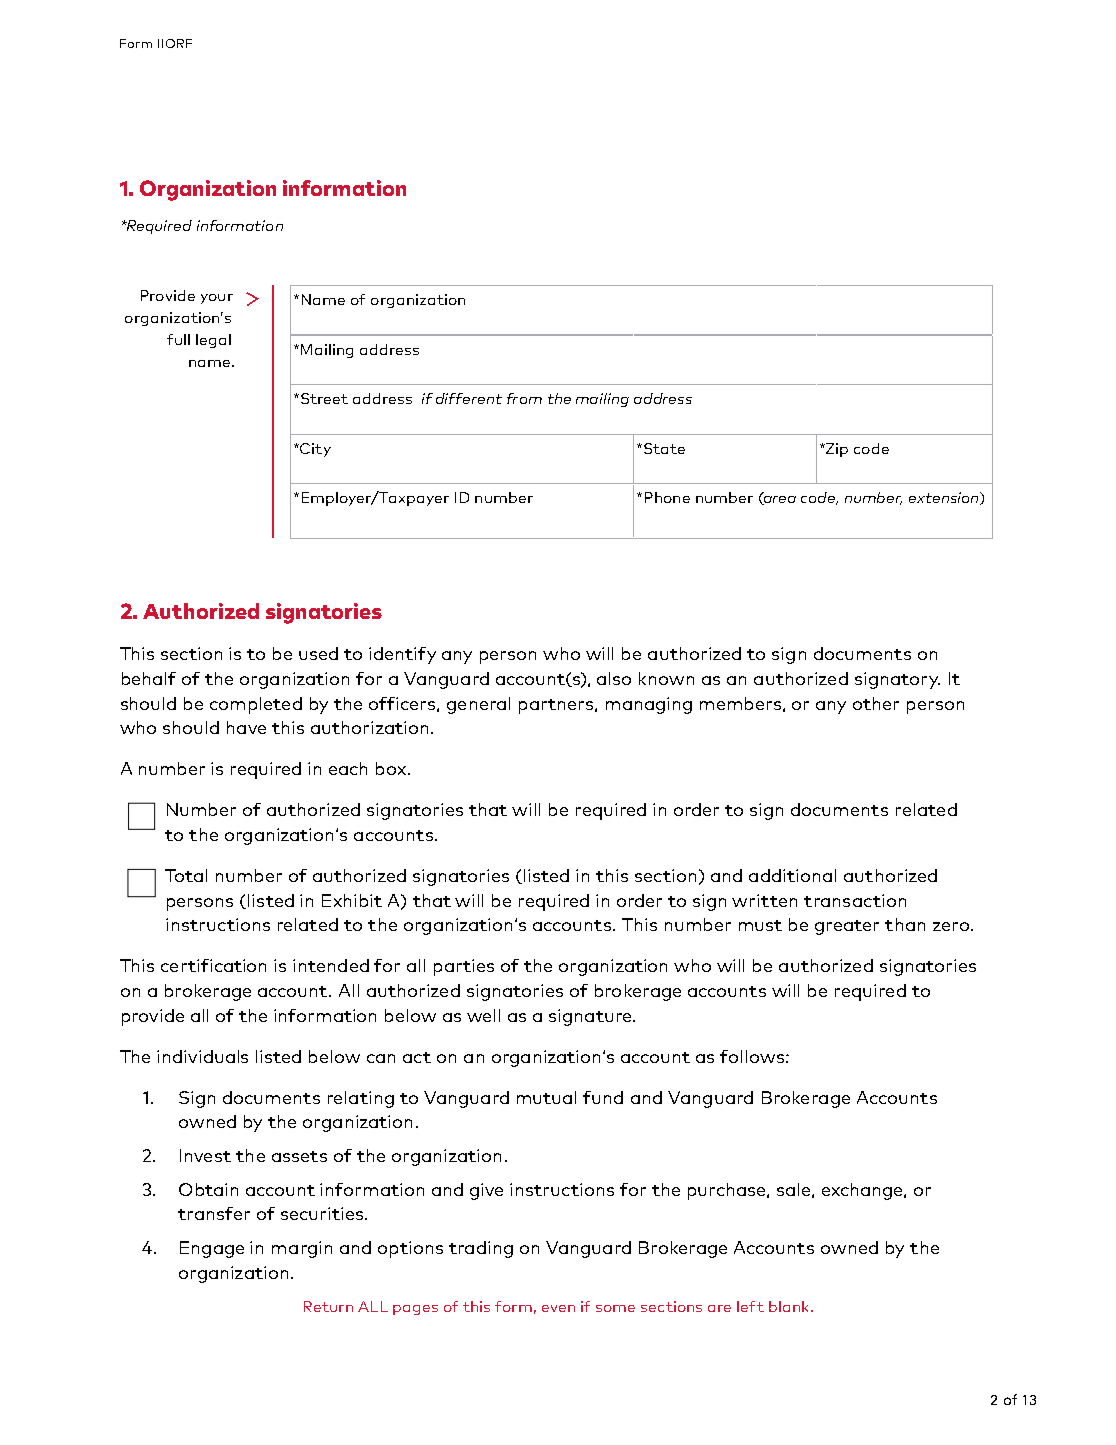 The width and height of the image is (1116, 1445). I want to click on Engage, so click(212, 1249).
